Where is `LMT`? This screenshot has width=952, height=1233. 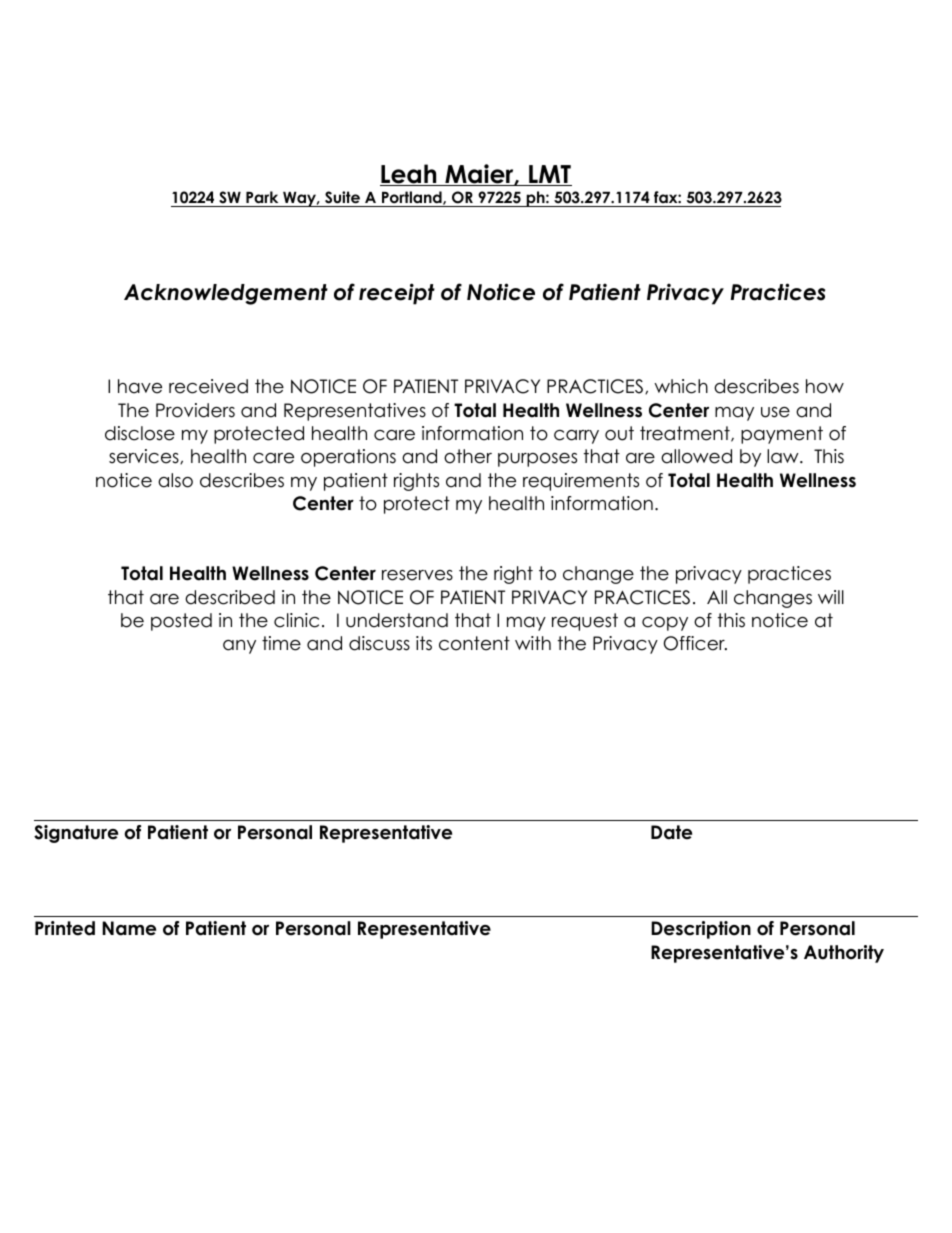
LMT is located at coordinates (549, 175).
